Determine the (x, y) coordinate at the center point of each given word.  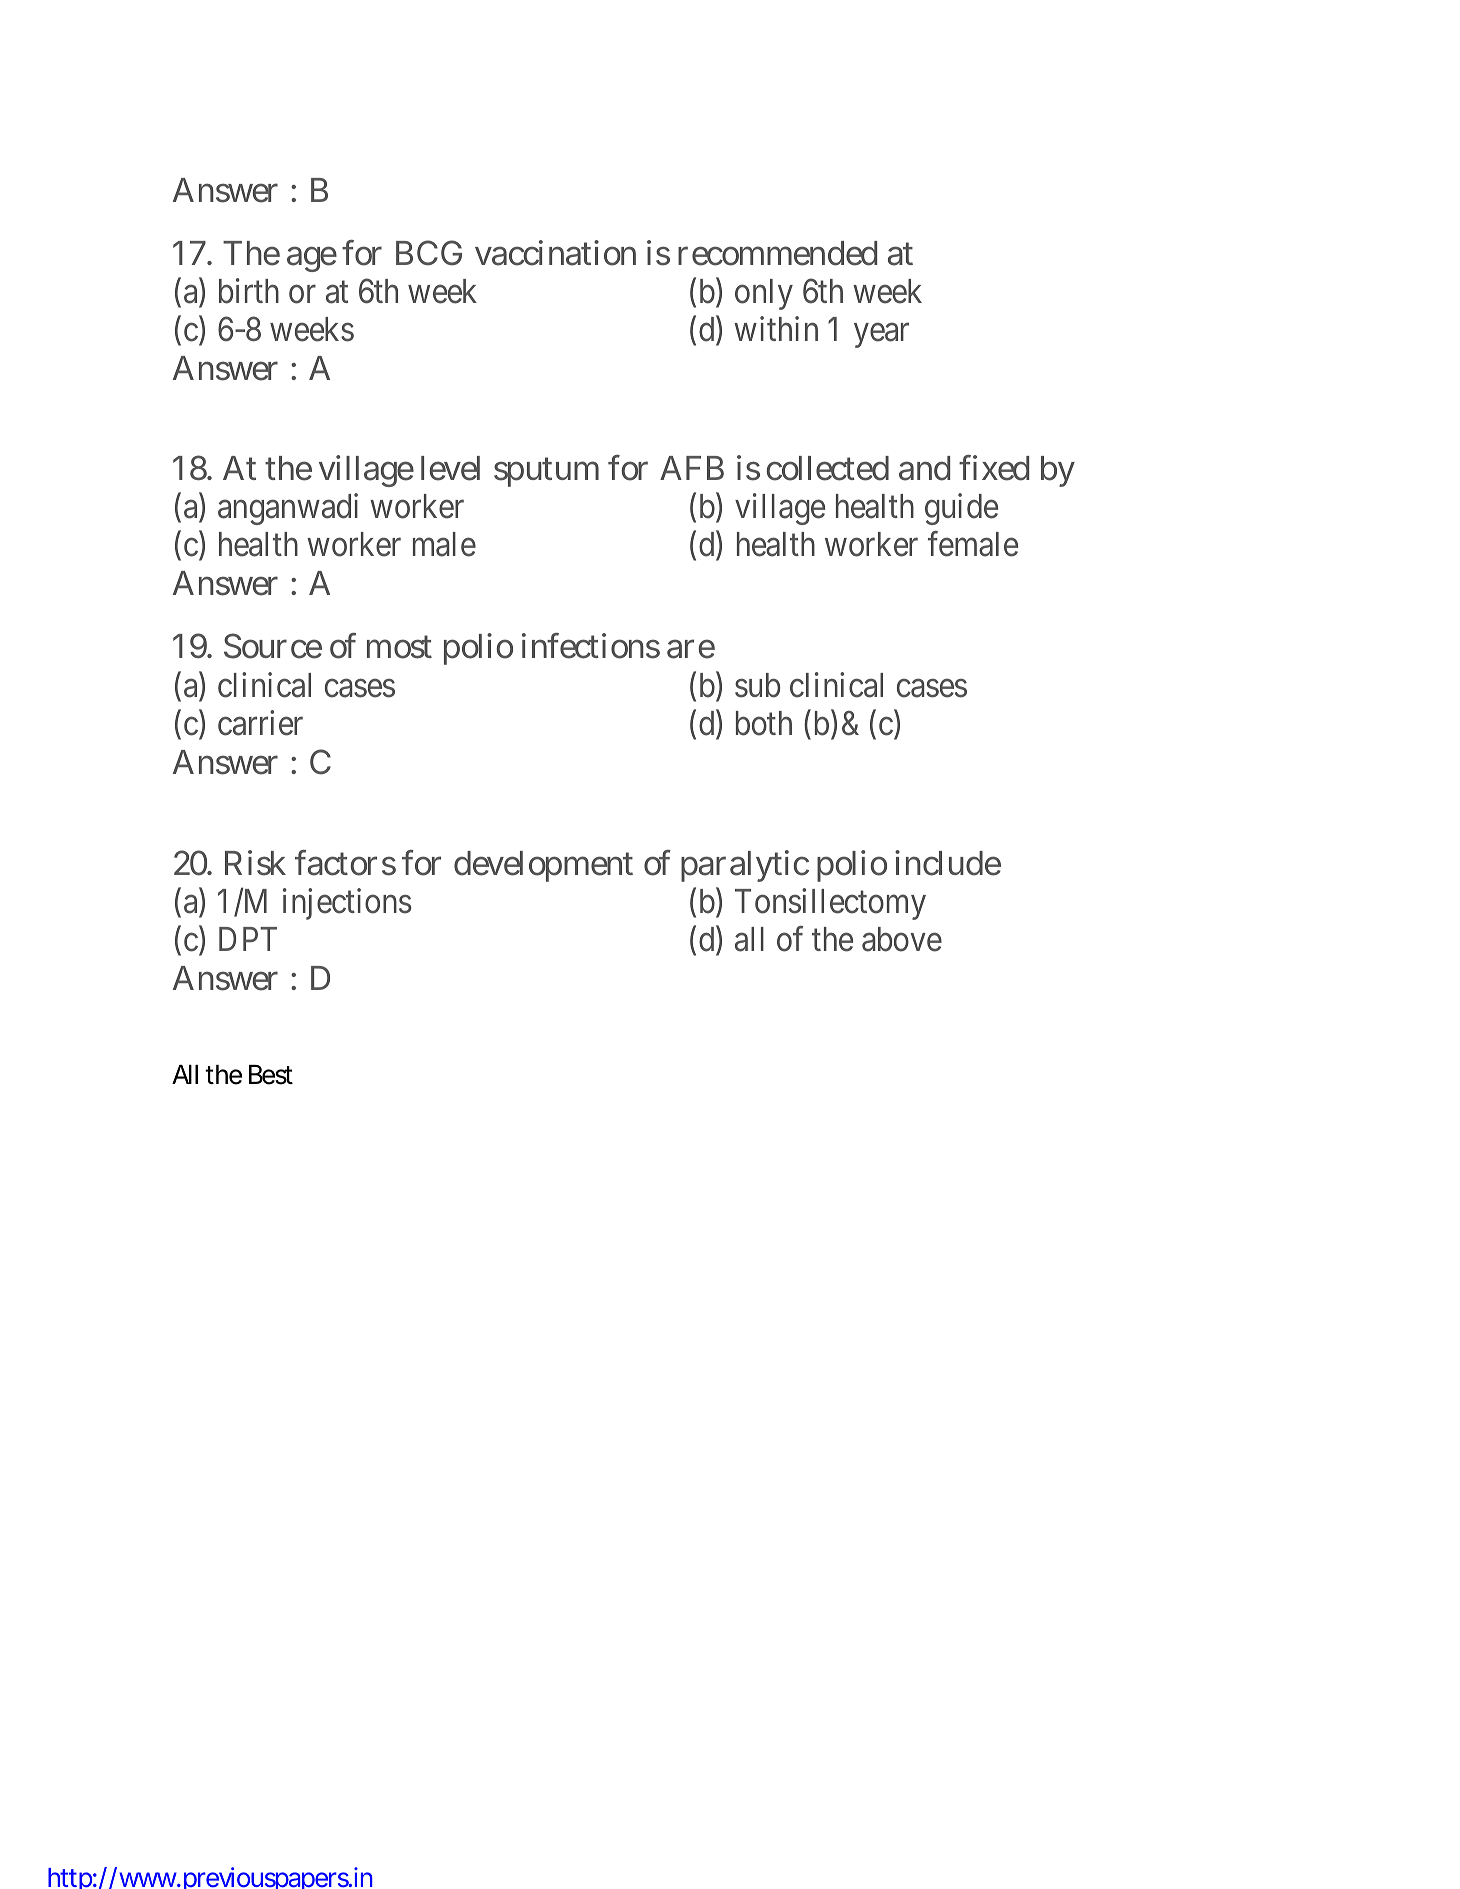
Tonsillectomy (830, 904)
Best (271, 1075)
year (881, 336)
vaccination (555, 253)
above (902, 939)
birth (249, 291)
